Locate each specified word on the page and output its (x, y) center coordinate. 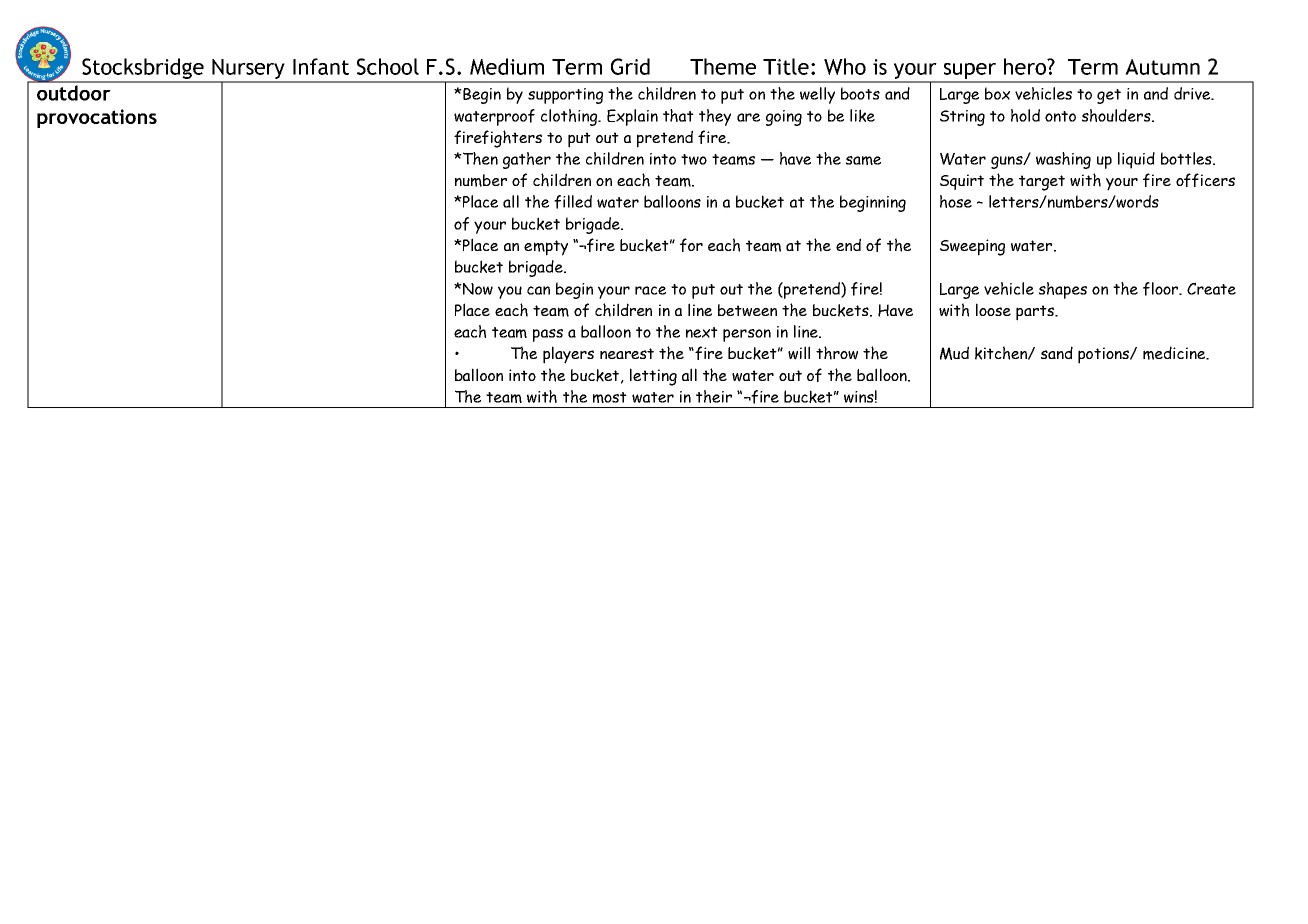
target (1042, 183)
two (694, 159)
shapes (1063, 290)
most (610, 397)
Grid (630, 66)
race (650, 290)
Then (479, 158)
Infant (321, 66)
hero (1026, 66)
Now (477, 289)
